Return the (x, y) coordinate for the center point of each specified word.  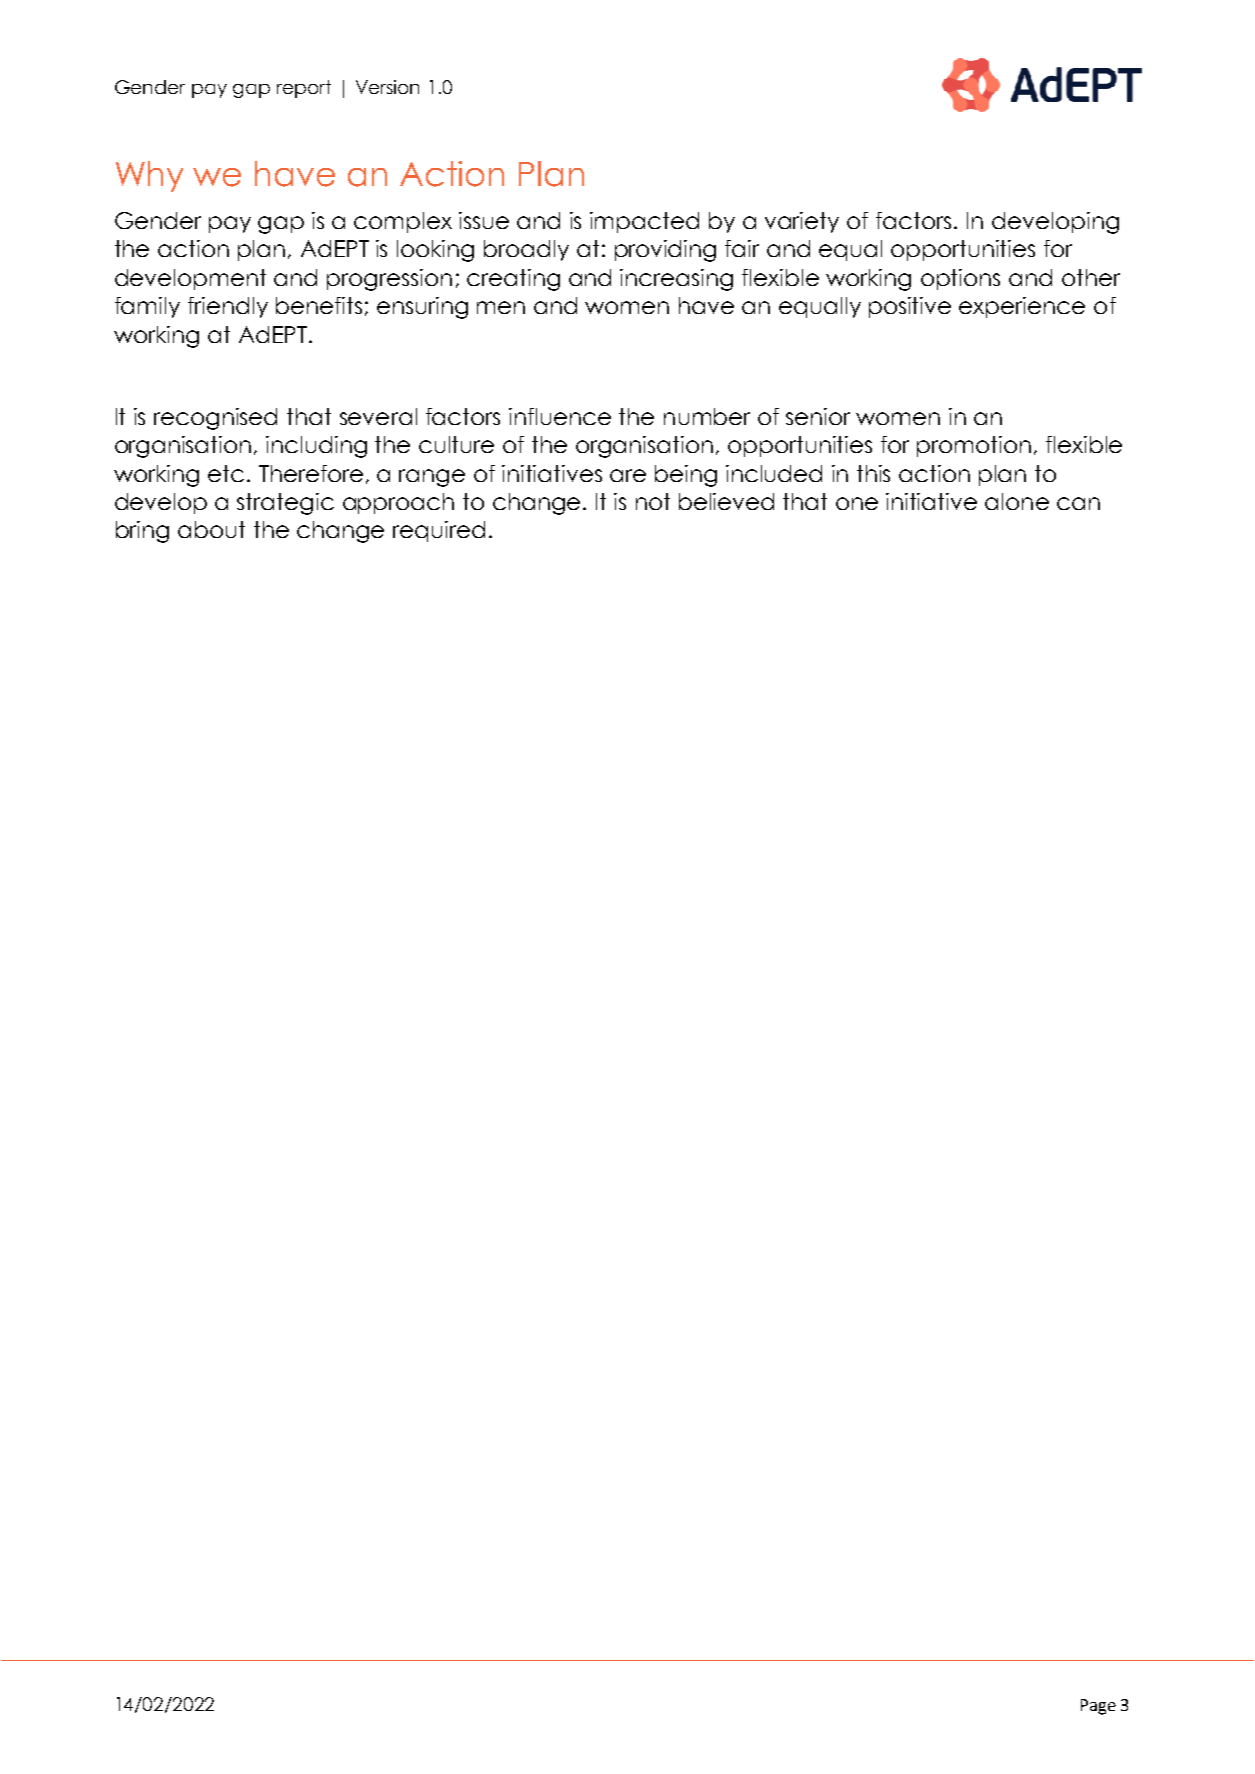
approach (398, 503)
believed (726, 501)
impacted (644, 222)
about (211, 529)
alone (1017, 501)
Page (1098, 1707)
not (653, 501)
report (304, 89)
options (960, 279)
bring (142, 532)
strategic (285, 504)
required (439, 531)
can (1078, 503)
